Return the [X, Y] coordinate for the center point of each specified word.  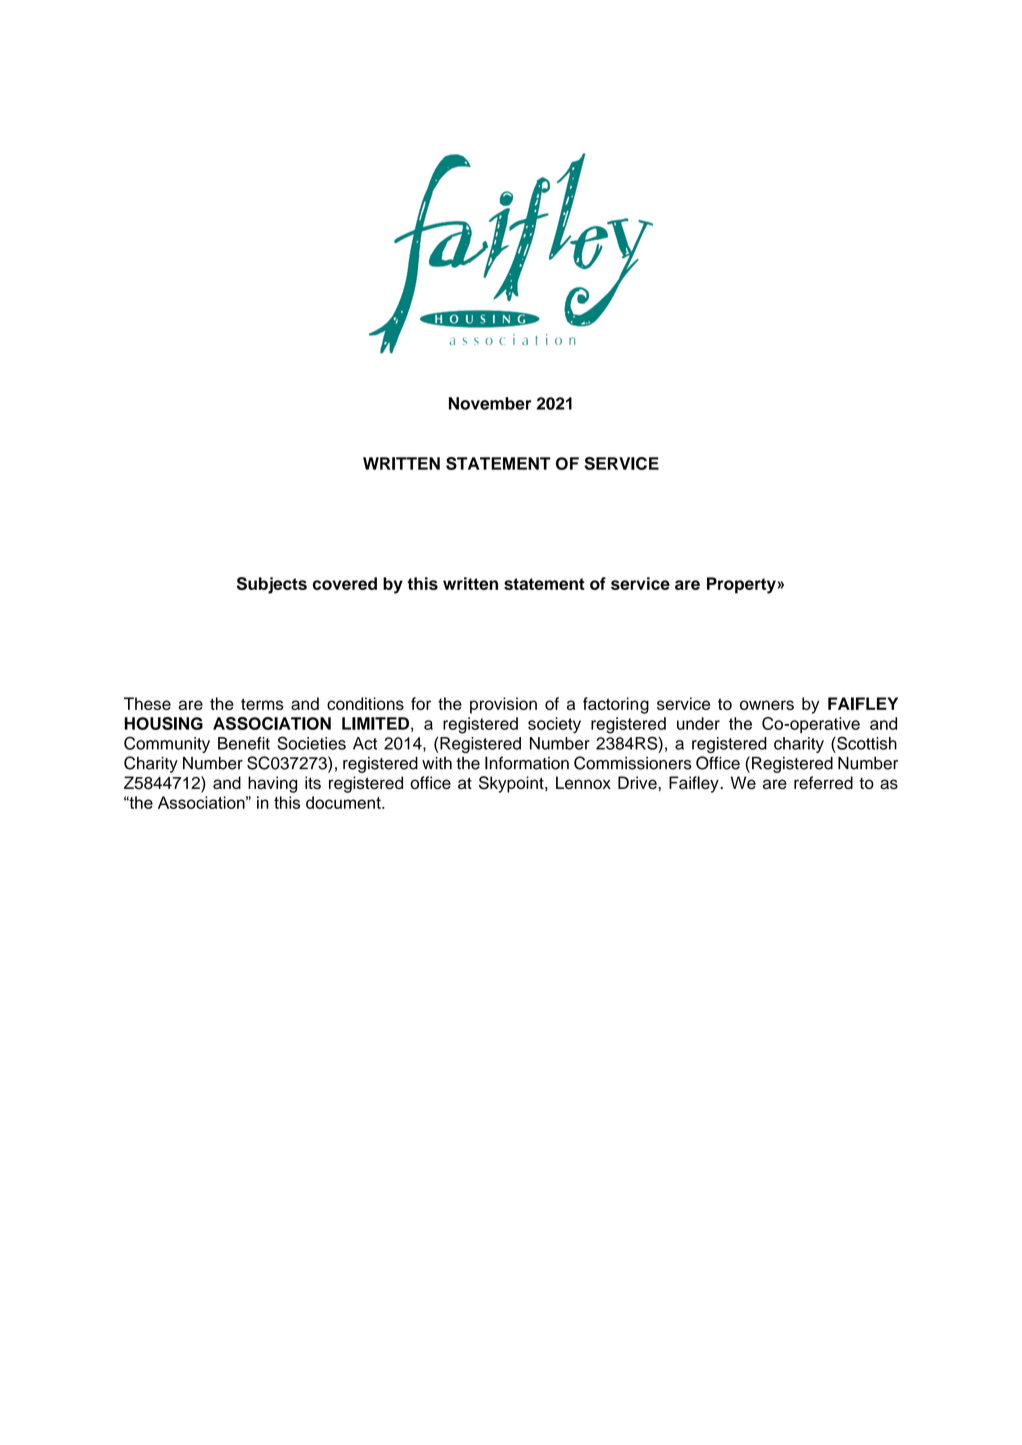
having [272, 784]
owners [767, 705]
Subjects [272, 585]
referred [823, 782]
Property [741, 585]
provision [503, 705]
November [490, 403]
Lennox [583, 782]
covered [345, 583]
